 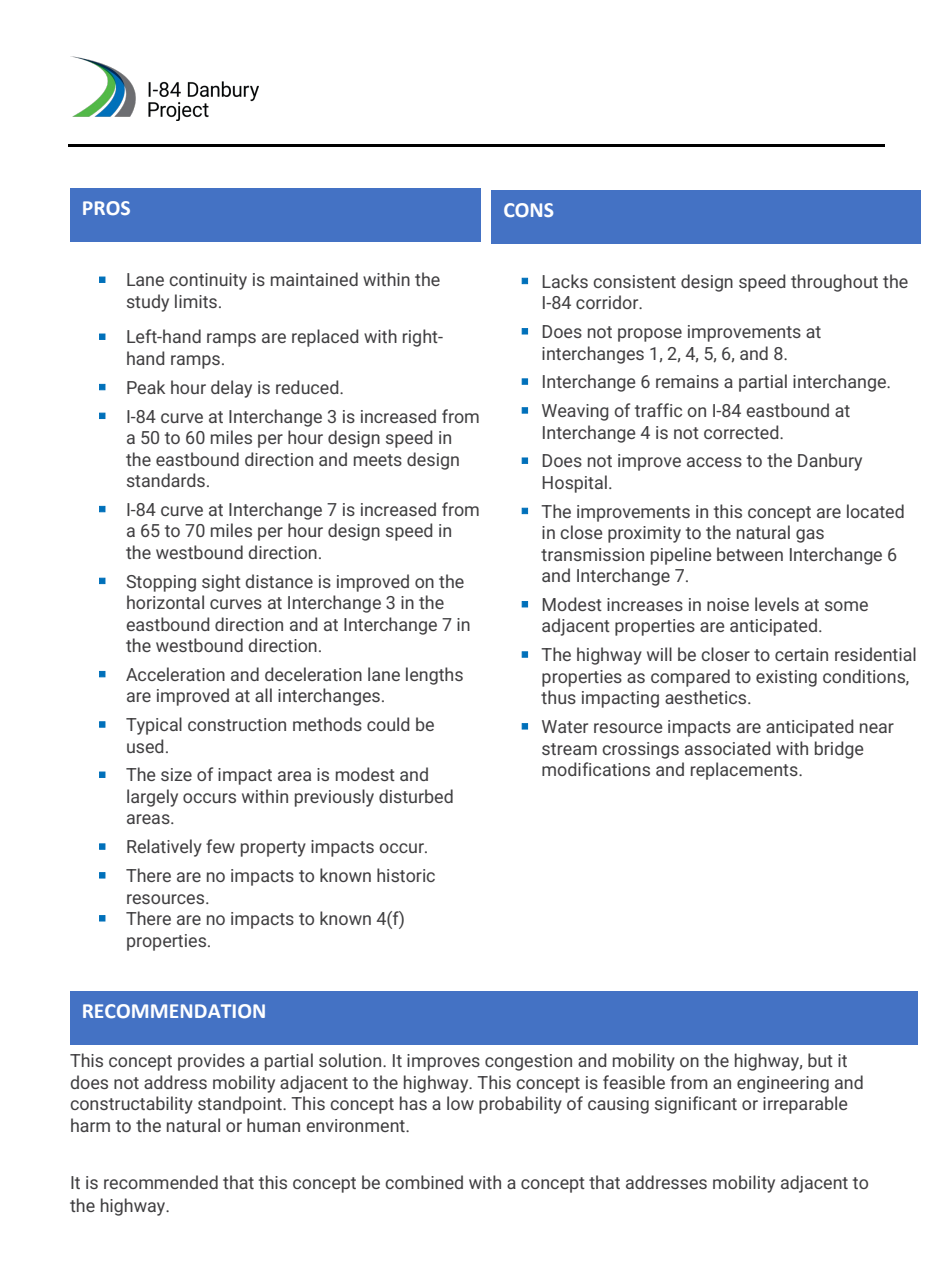 I want to click on Lacks, so click(x=565, y=281).
